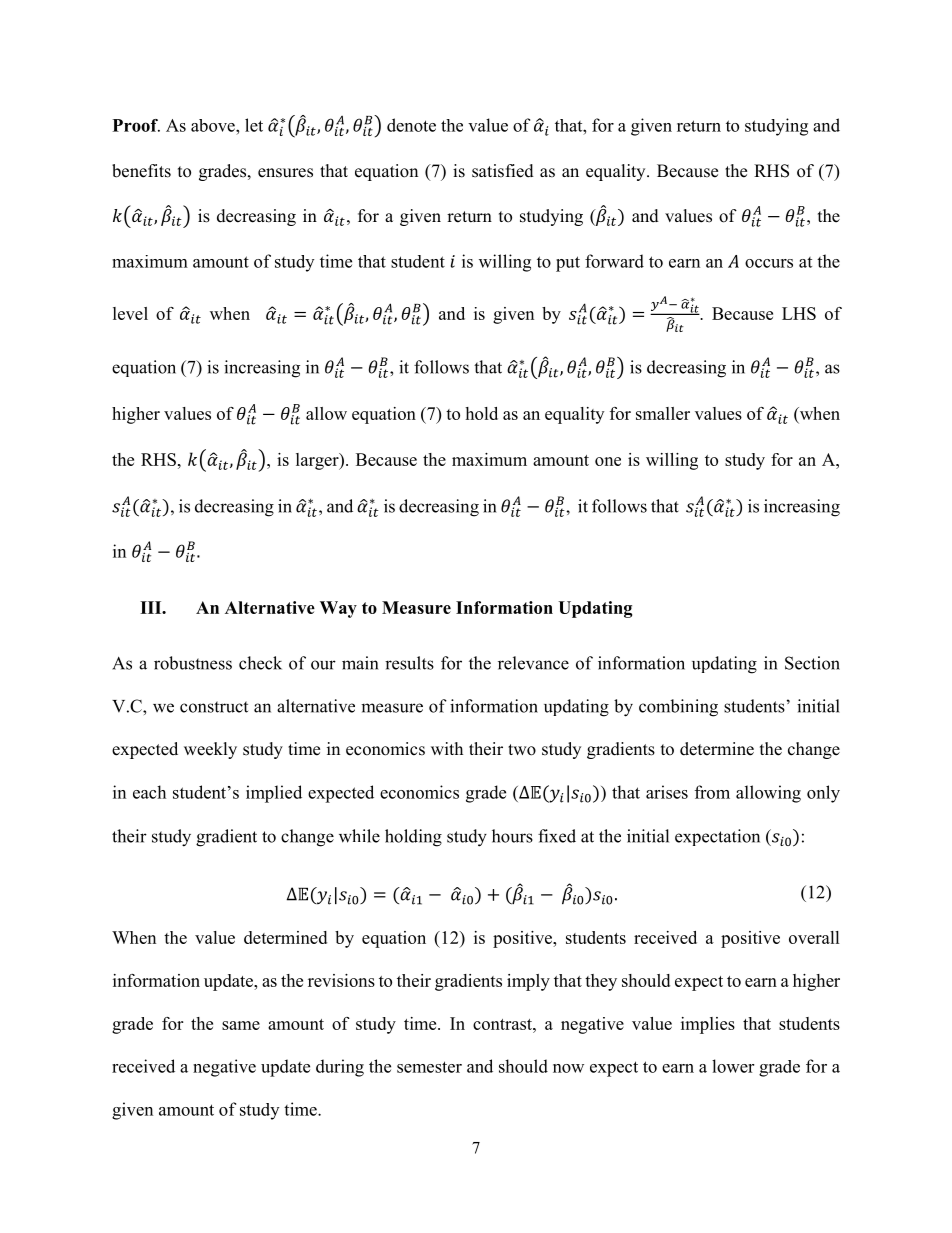 The height and width of the screenshot is (1233, 952). What do you see at coordinates (193, 663) in the screenshot?
I see `robustness` at bounding box center [193, 663].
